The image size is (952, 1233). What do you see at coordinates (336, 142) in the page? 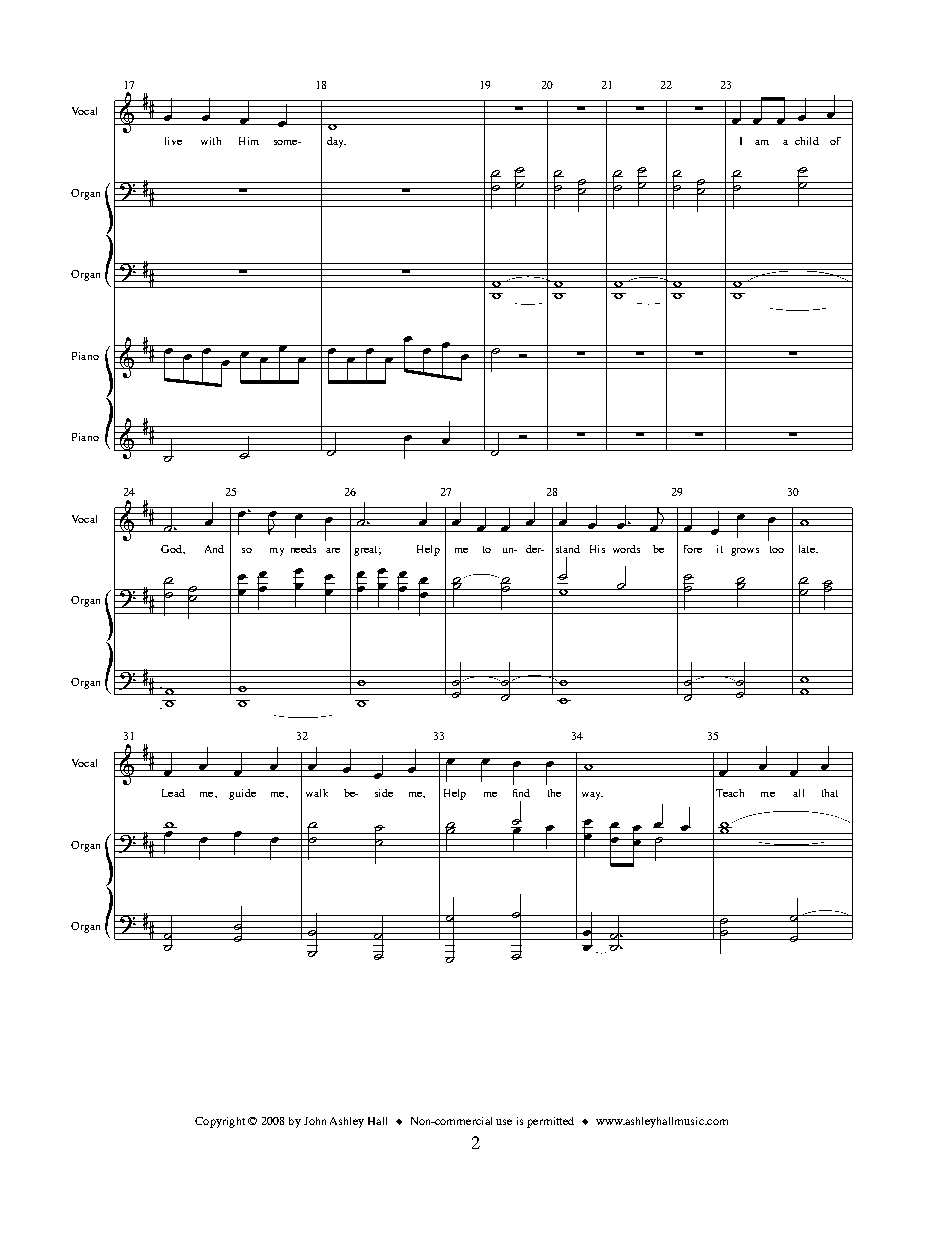
I see `day` at bounding box center [336, 142].
